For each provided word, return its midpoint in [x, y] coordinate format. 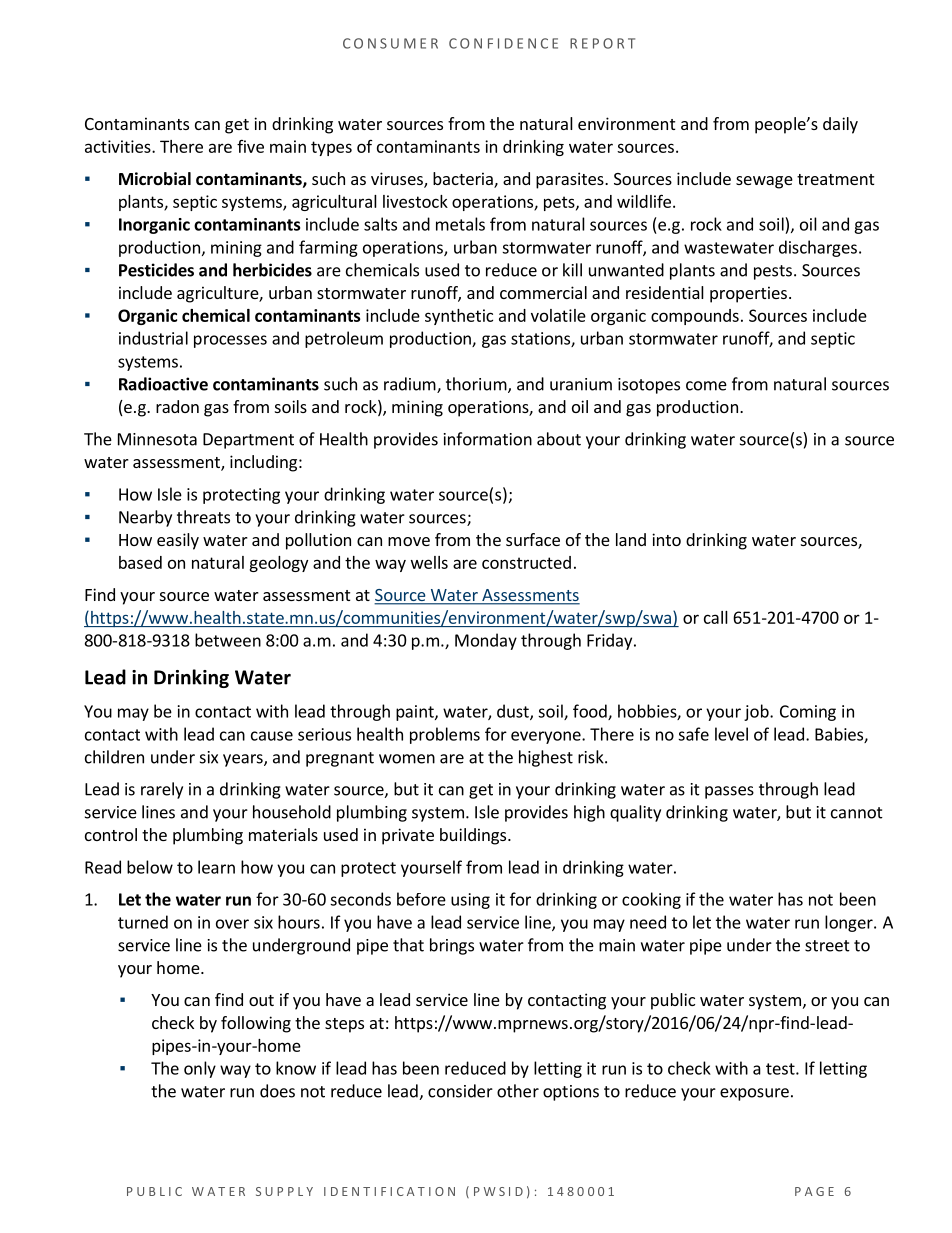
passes [729, 792]
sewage [764, 182]
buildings [474, 836]
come [706, 386]
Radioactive [163, 384]
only [200, 1069]
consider [460, 1091]
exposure [754, 1094]
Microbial [155, 178]
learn [216, 867]
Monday [486, 641]
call [716, 617]
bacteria [464, 180]
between [228, 640]
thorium [476, 384]
